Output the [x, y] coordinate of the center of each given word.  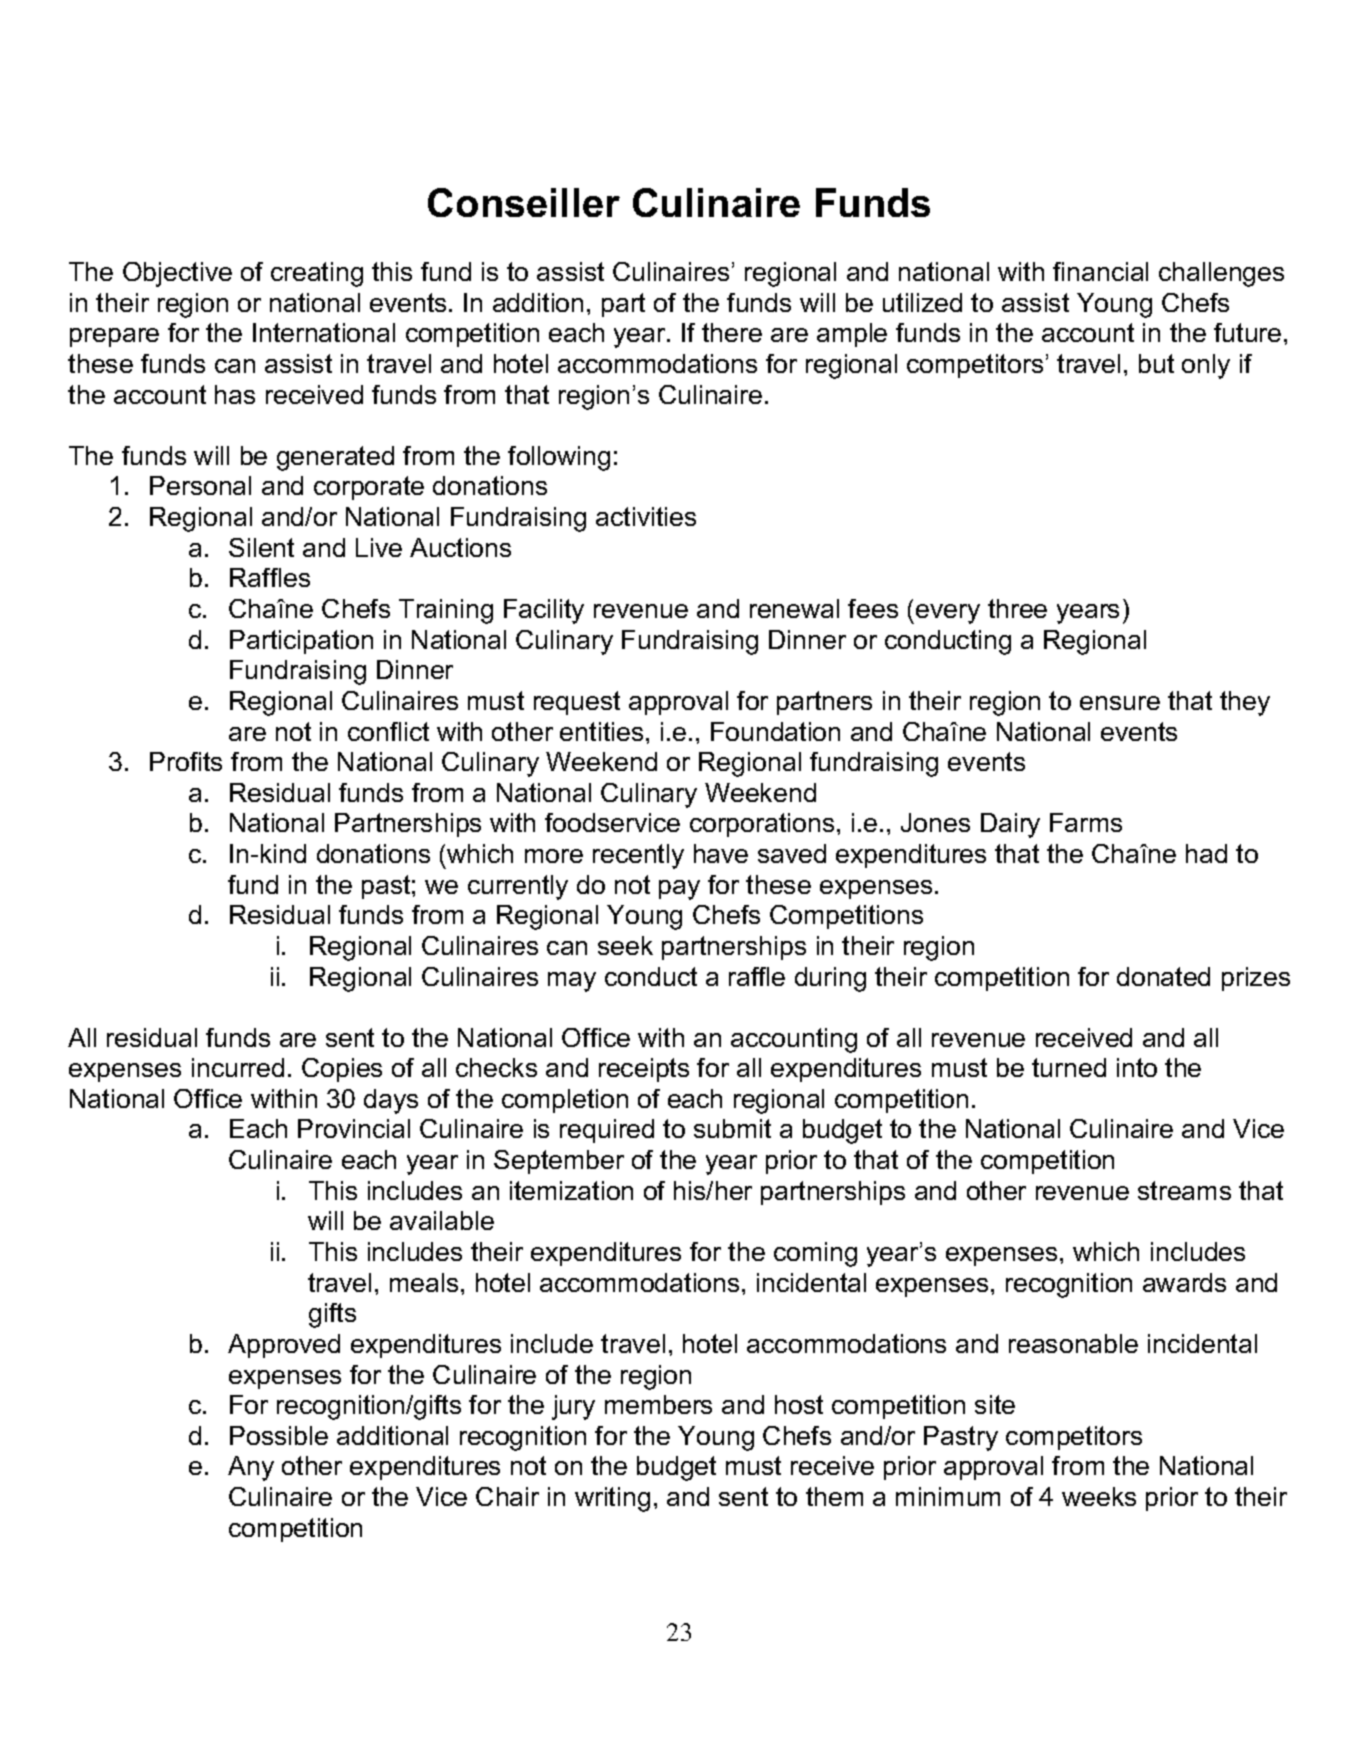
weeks [1099, 1496]
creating [317, 274]
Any [251, 1468]
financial [1100, 271]
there [732, 332]
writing [612, 1499]
